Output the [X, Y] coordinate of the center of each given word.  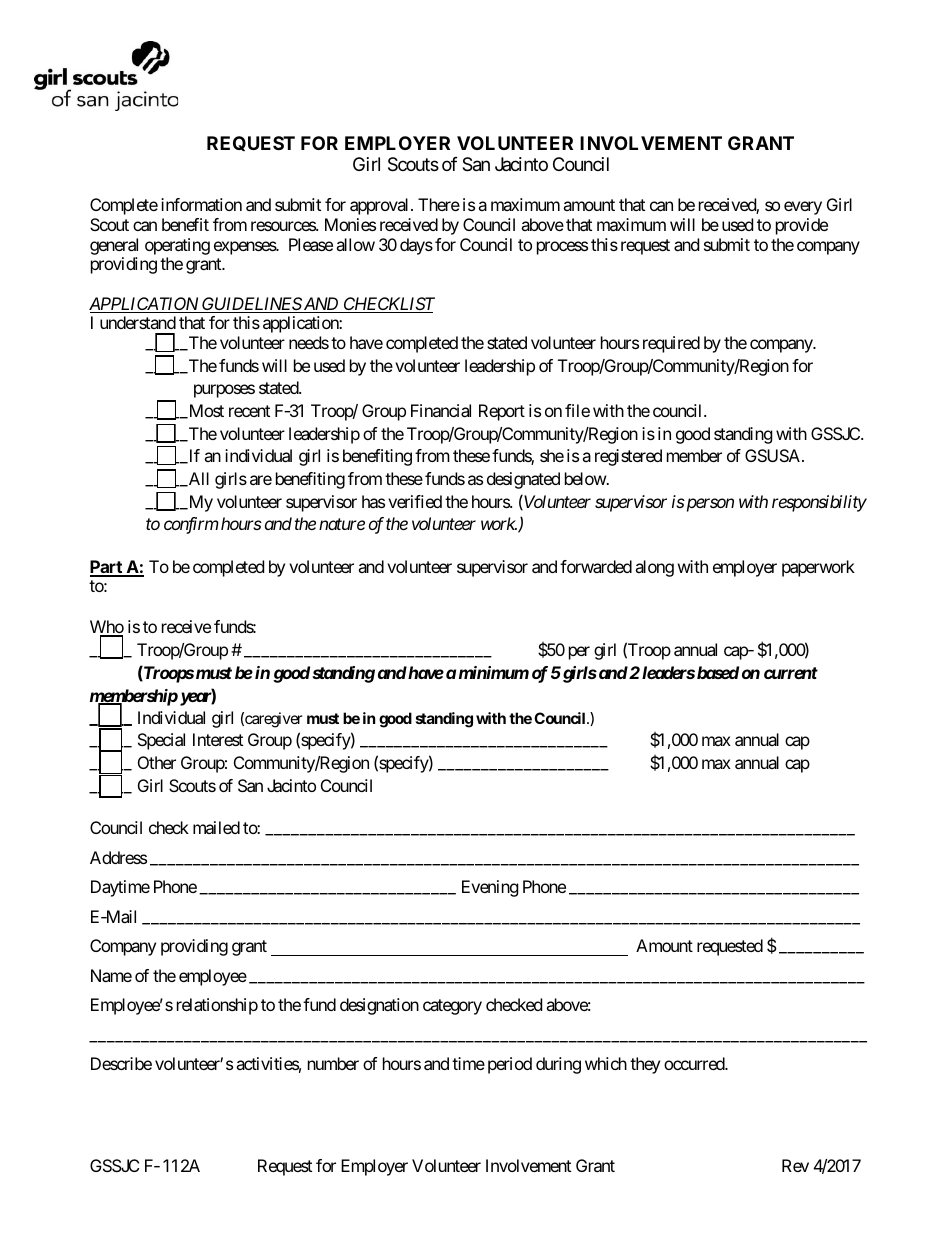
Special [161, 741]
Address [118, 857]
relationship [217, 1006]
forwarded [596, 566]
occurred [695, 1063]
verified [415, 501]
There [439, 204]
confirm [191, 525]
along [654, 568]
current [791, 673]
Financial [441, 410]
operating [177, 246]
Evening [490, 888]
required [671, 344]
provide [802, 226]
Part [107, 568]
